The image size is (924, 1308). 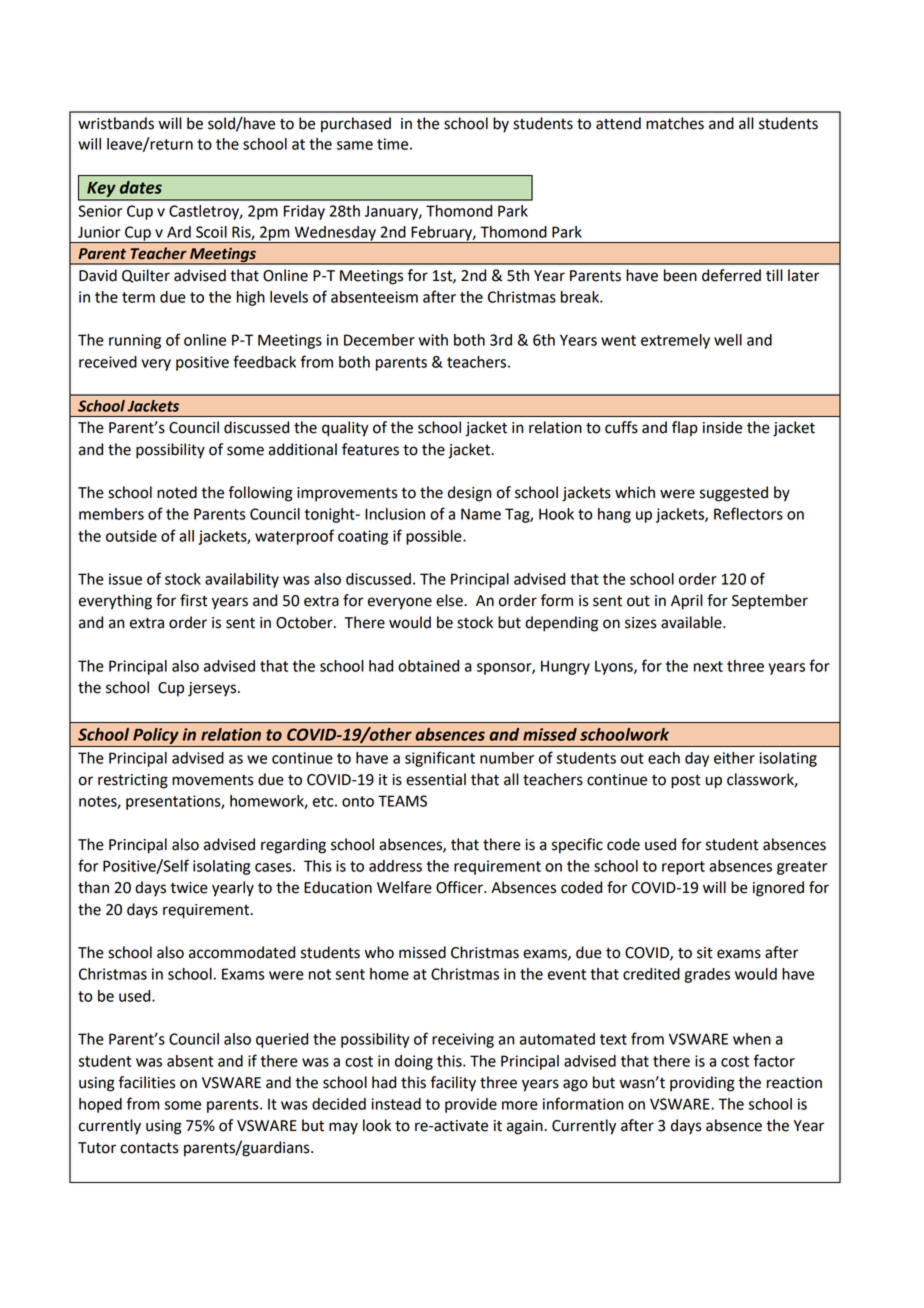 I want to click on Officer, so click(x=460, y=887).
